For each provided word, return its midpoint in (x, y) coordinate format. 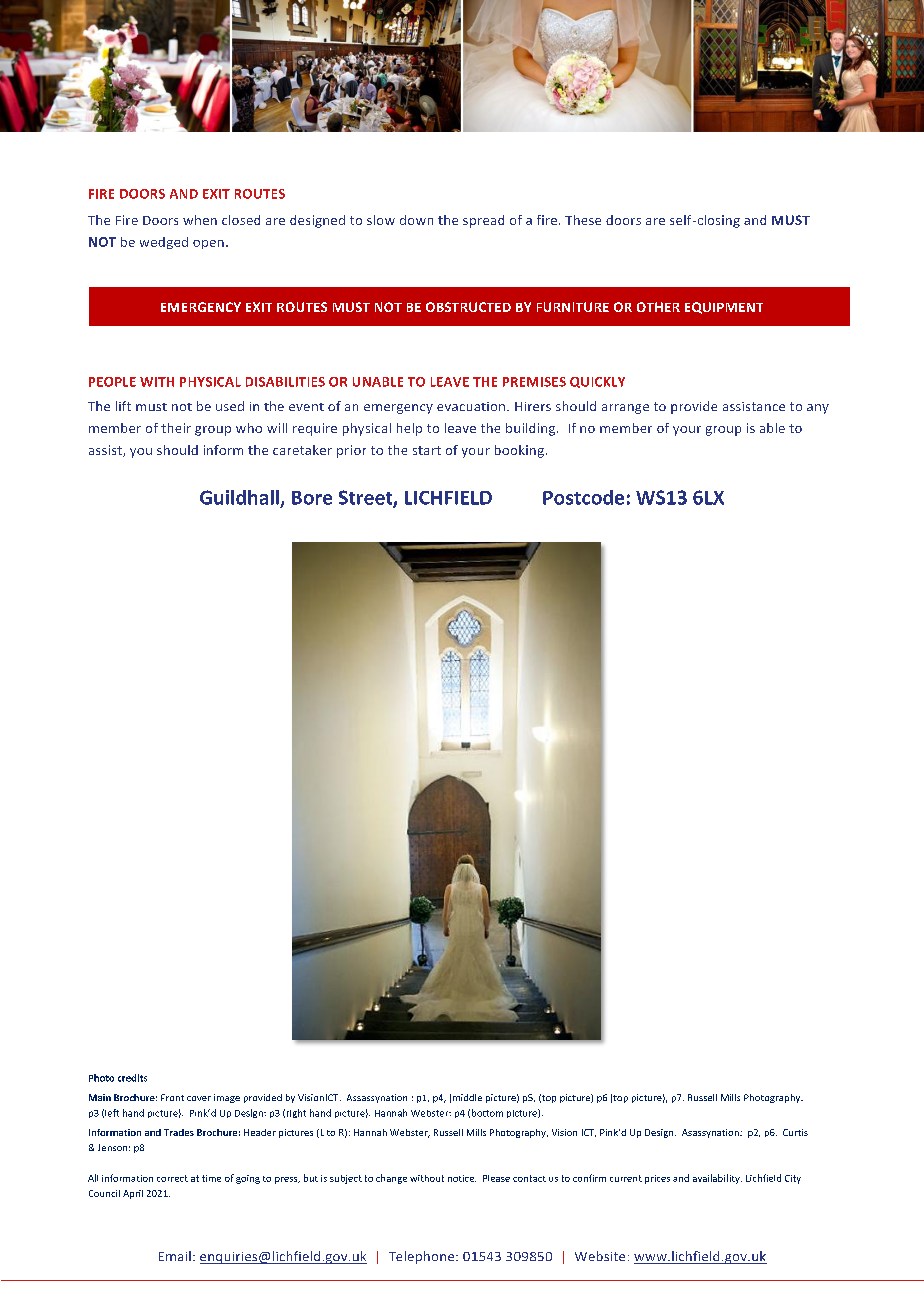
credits (132, 1078)
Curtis (795, 1132)
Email (175, 1256)
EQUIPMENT (724, 308)
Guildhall (239, 497)
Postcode (583, 497)
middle (467, 1097)
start (427, 450)
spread (483, 221)
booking (521, 451)
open (208, 244)
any (818, 409)
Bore (312, 498)
